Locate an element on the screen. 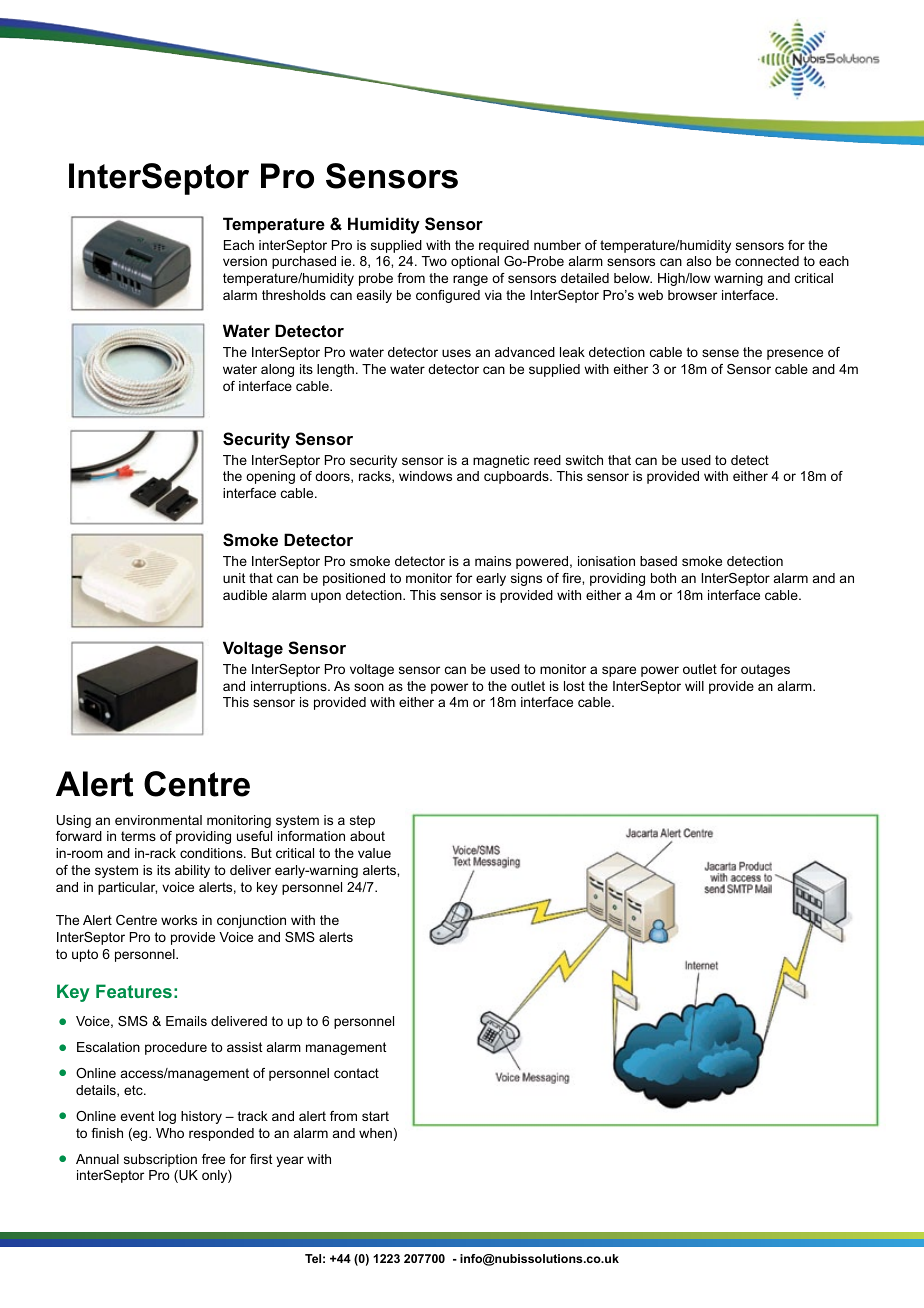 The image size is (924, 1308). soon is located at coordinates (369, 687).
